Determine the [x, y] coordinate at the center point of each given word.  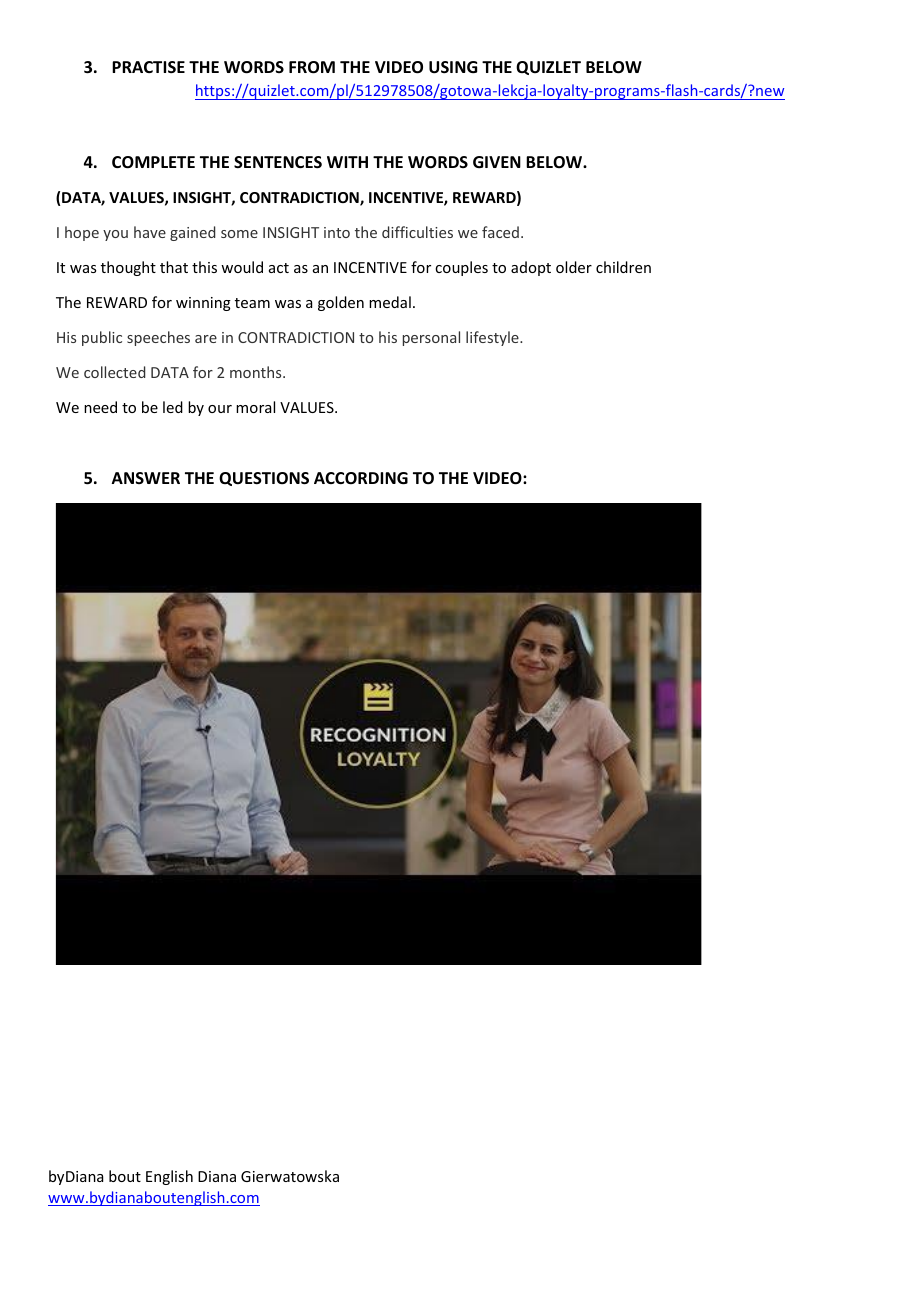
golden [341, 303]
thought [128, 268]
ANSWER [146, 478]
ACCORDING [361, 478]
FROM [312, 67]
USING [453, 67]
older [574, 267]
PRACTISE [148, 67]
